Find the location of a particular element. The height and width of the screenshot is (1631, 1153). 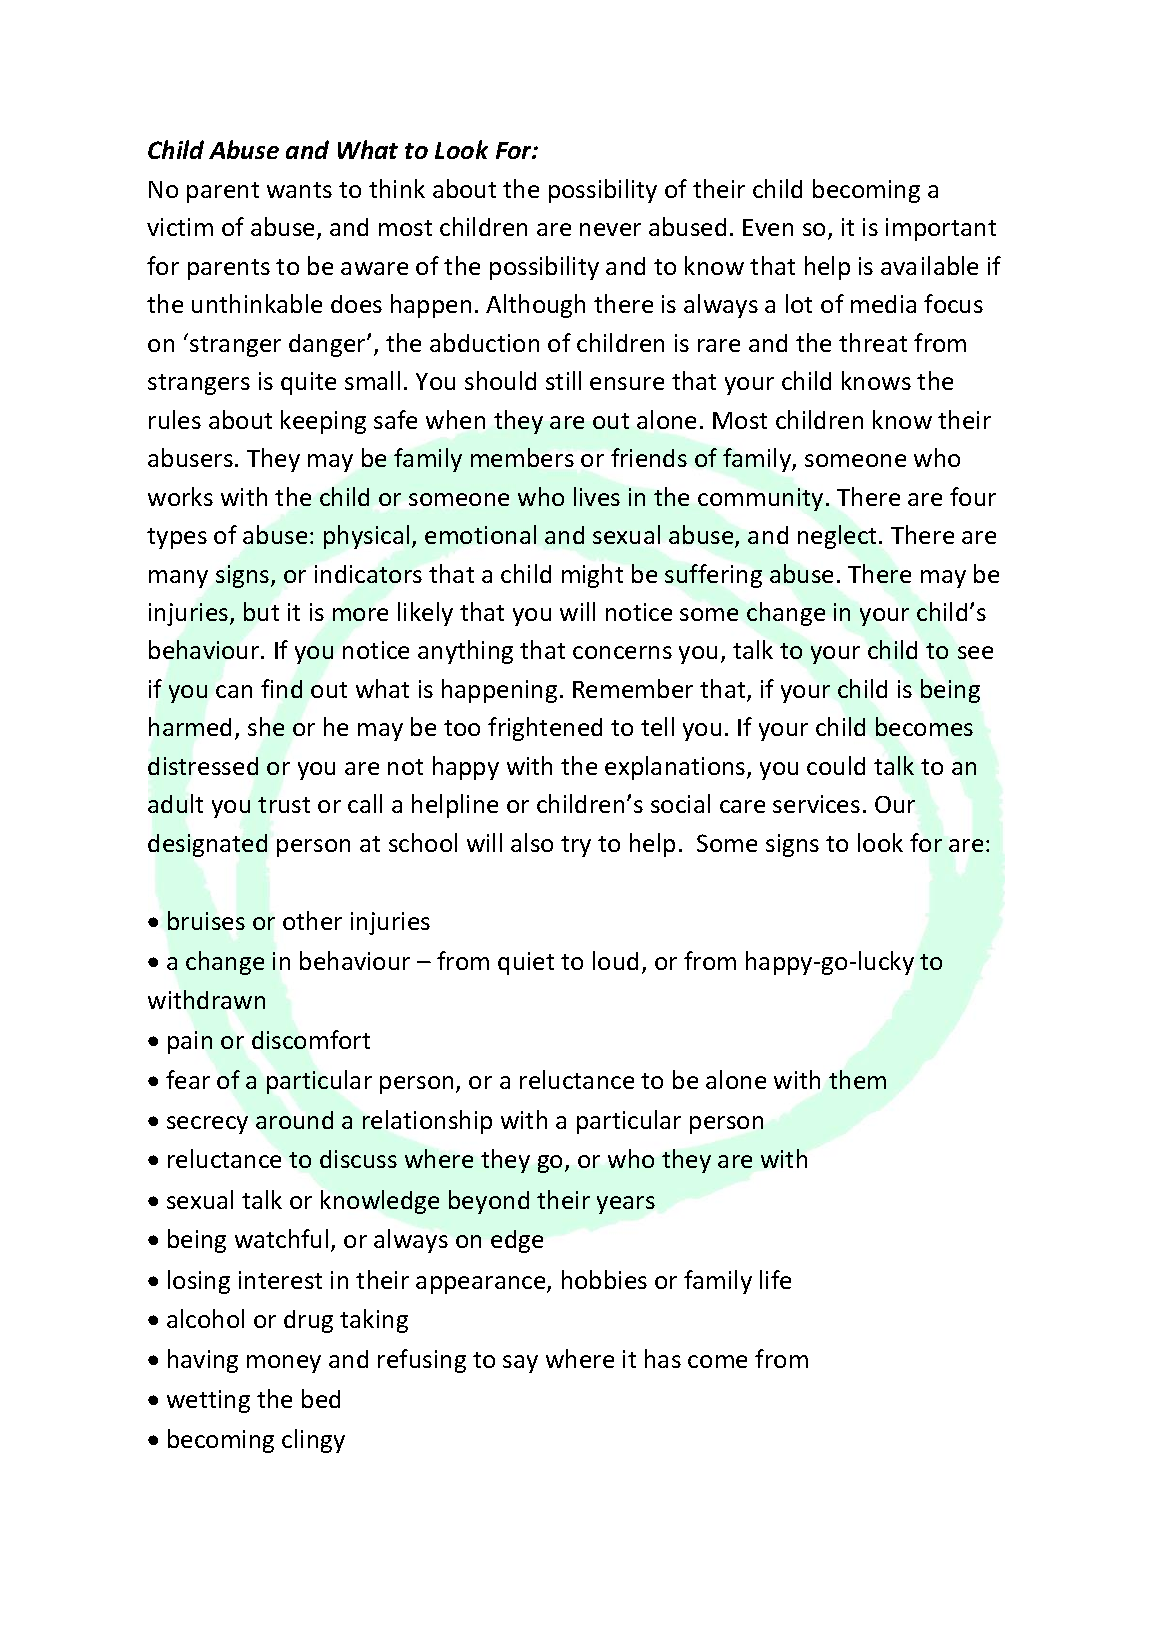

see is located at coordinates (975, 652).
